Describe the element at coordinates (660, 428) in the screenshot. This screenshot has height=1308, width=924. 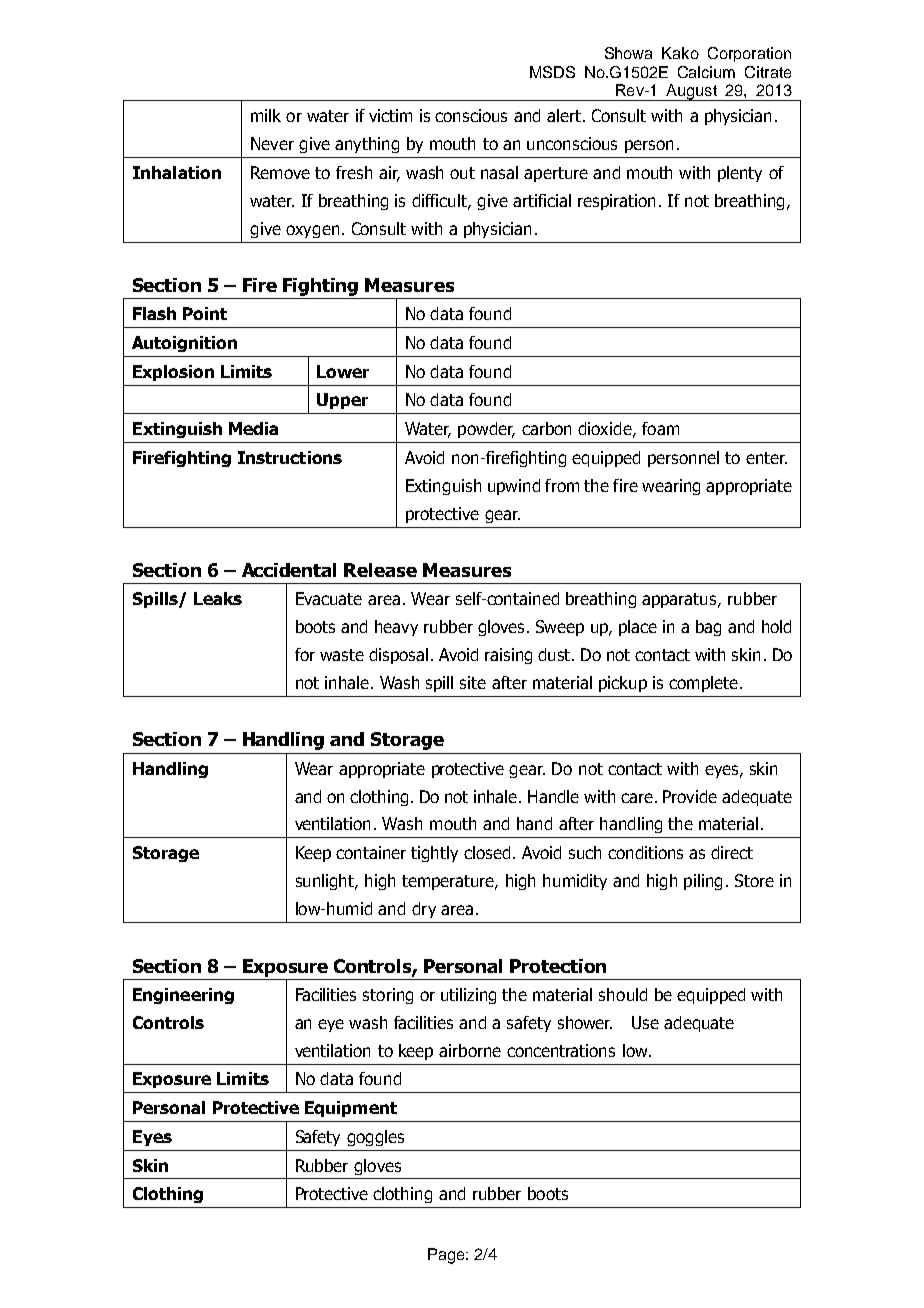
I see `foam` at that location.
